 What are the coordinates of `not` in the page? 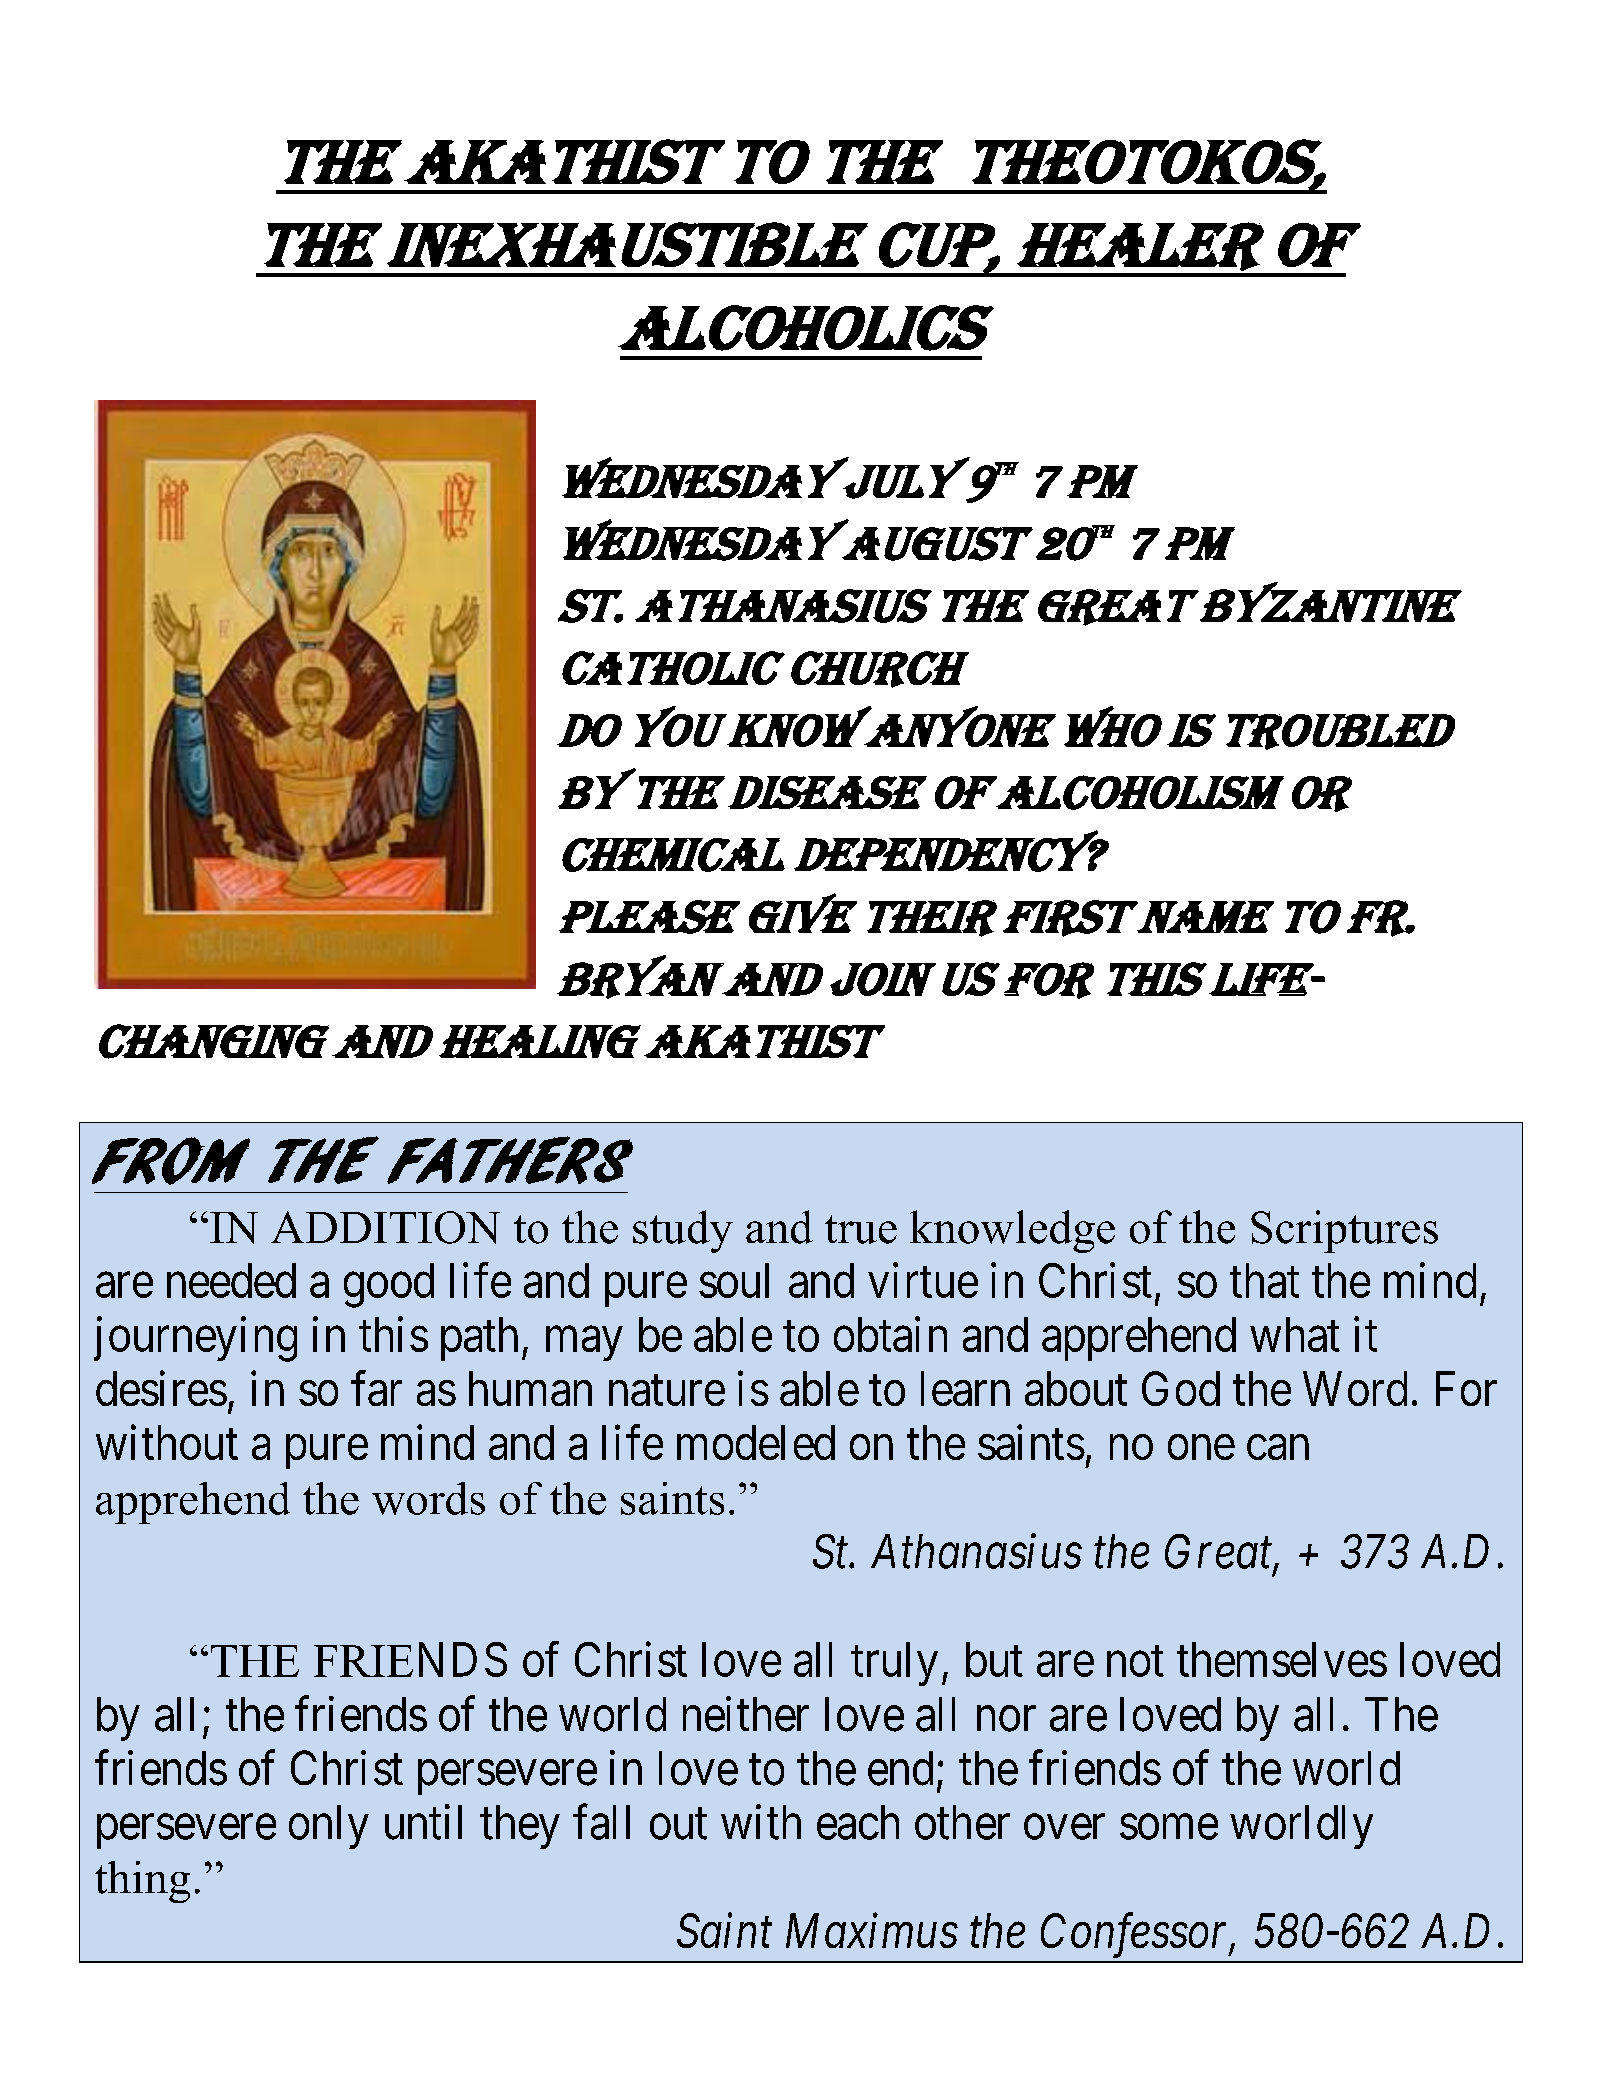 It's located at (1135, 1662).
